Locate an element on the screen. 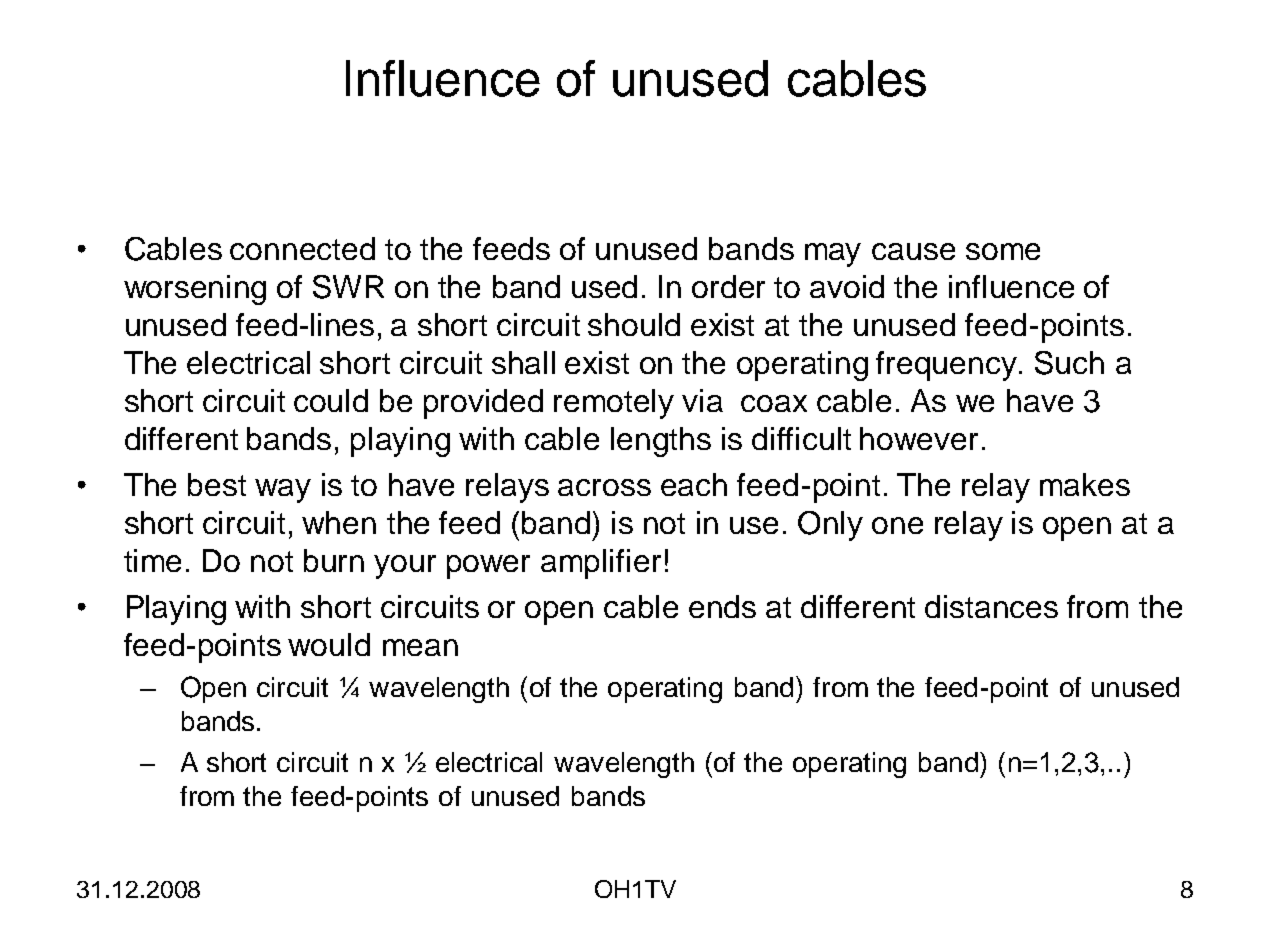 The height and width of the screenshot is (952, 1270). burn is located at coordinates (334, 560).
